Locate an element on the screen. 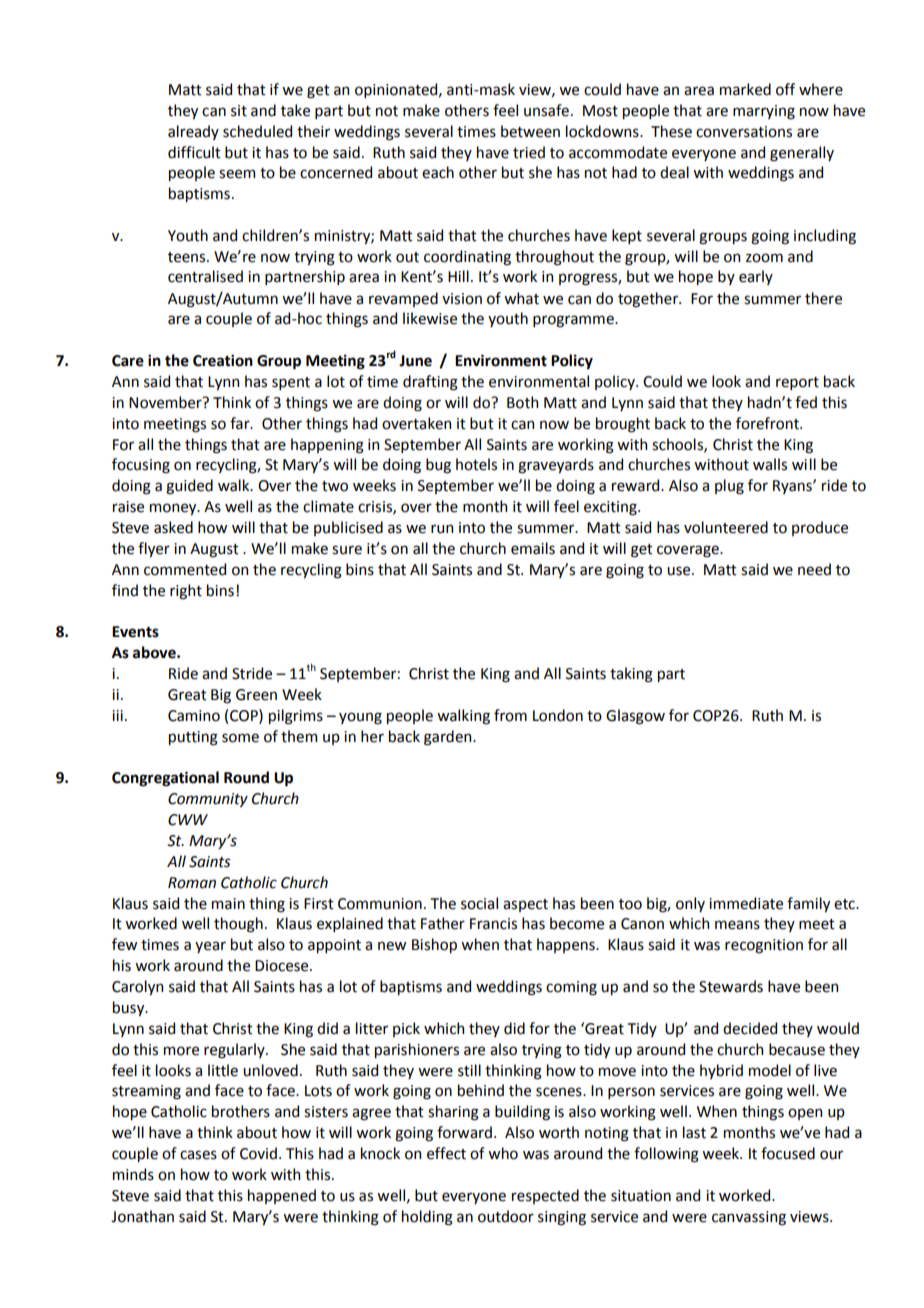  already is located at coordinates (193, 132).
